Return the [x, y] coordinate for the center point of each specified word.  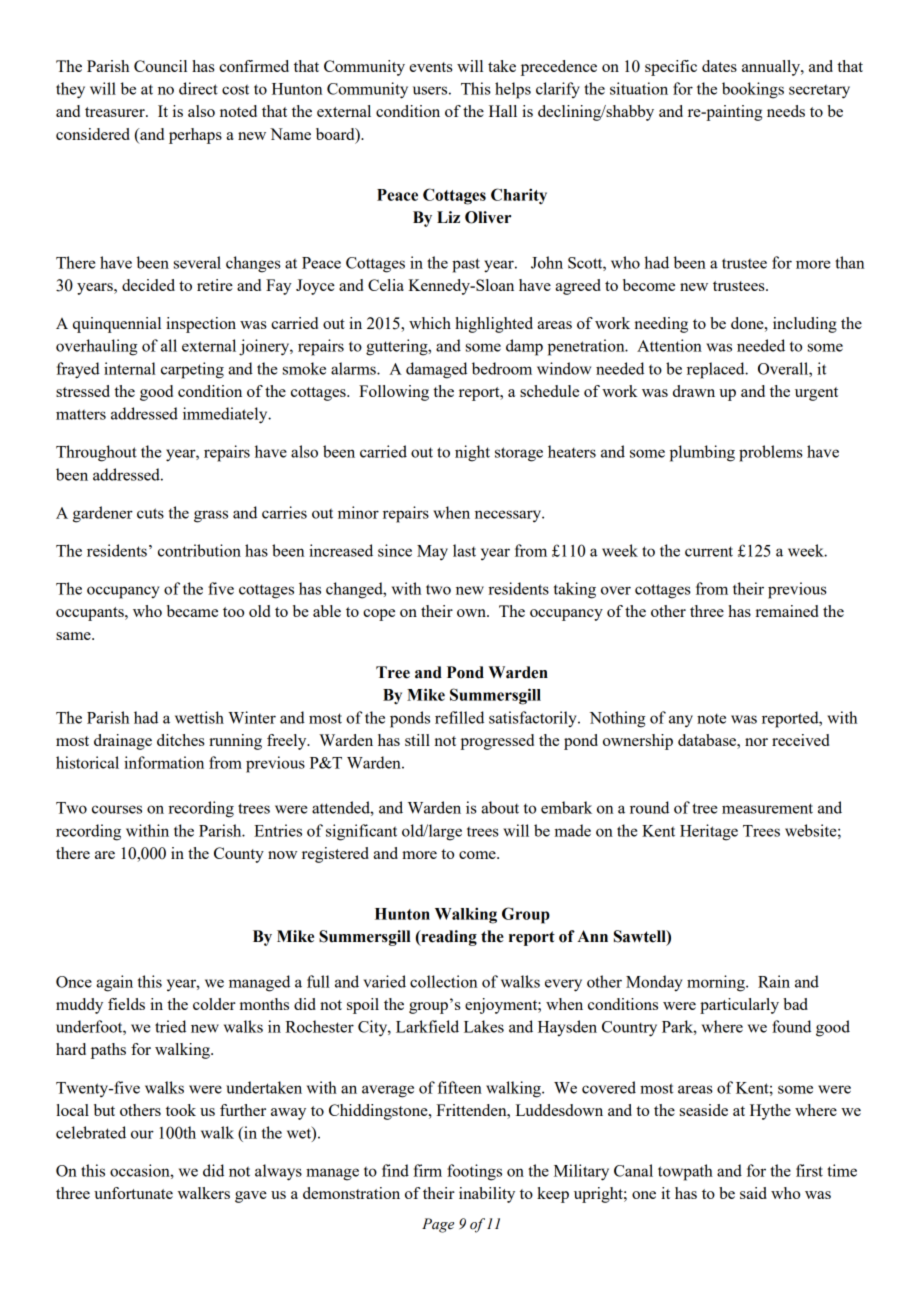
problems [771, 453]
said [753, 1193]
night [472, 453]
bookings [753, 90]
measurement [767, 808]
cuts [150, 513]
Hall [503, 111]
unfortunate [133, 1193]
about [500, 807]
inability [487, 1195]
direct [198, 88]
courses [117, 809]
